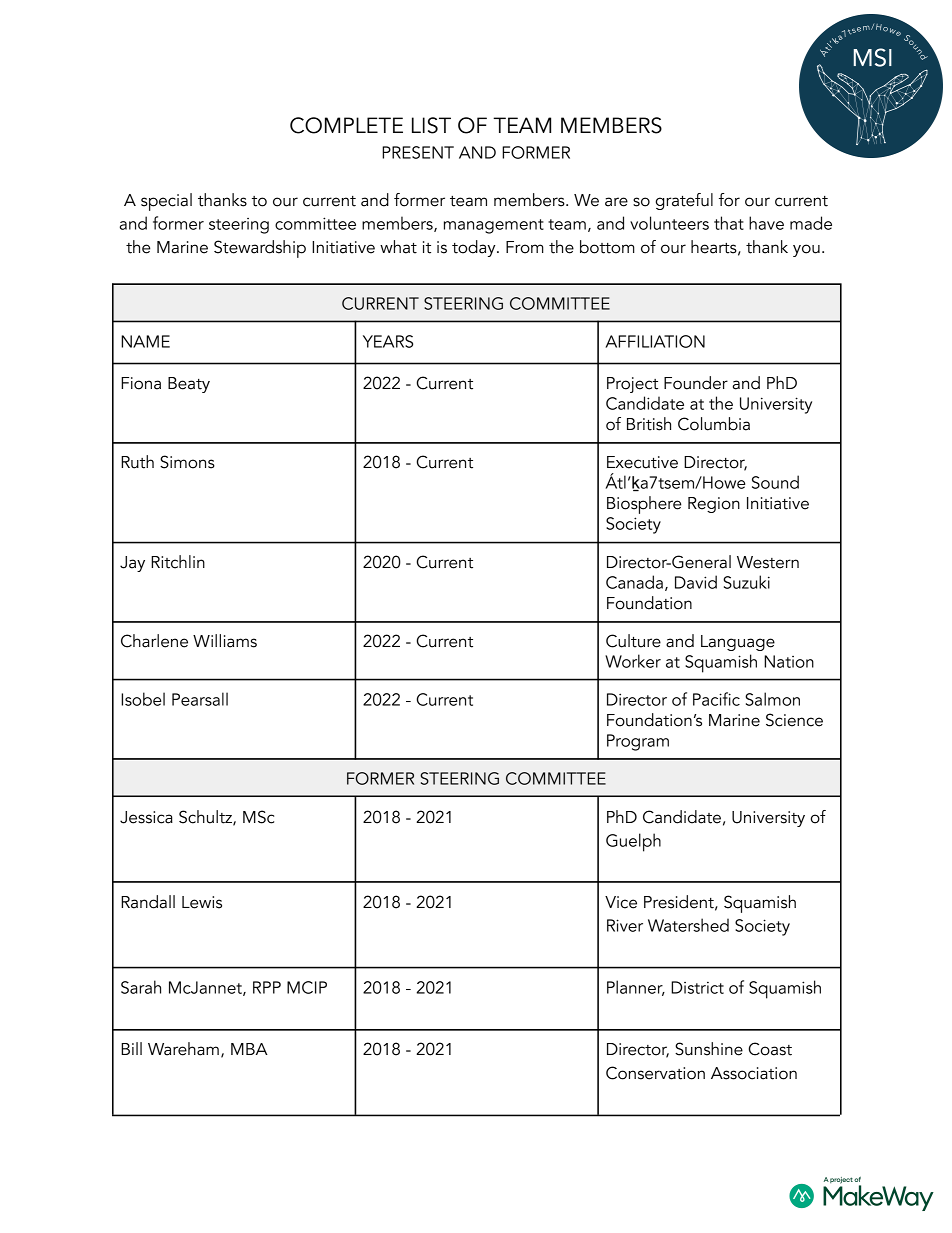 The width and height of the screenshot is (952, 1233). I want to click on special, so click(166, 202).
